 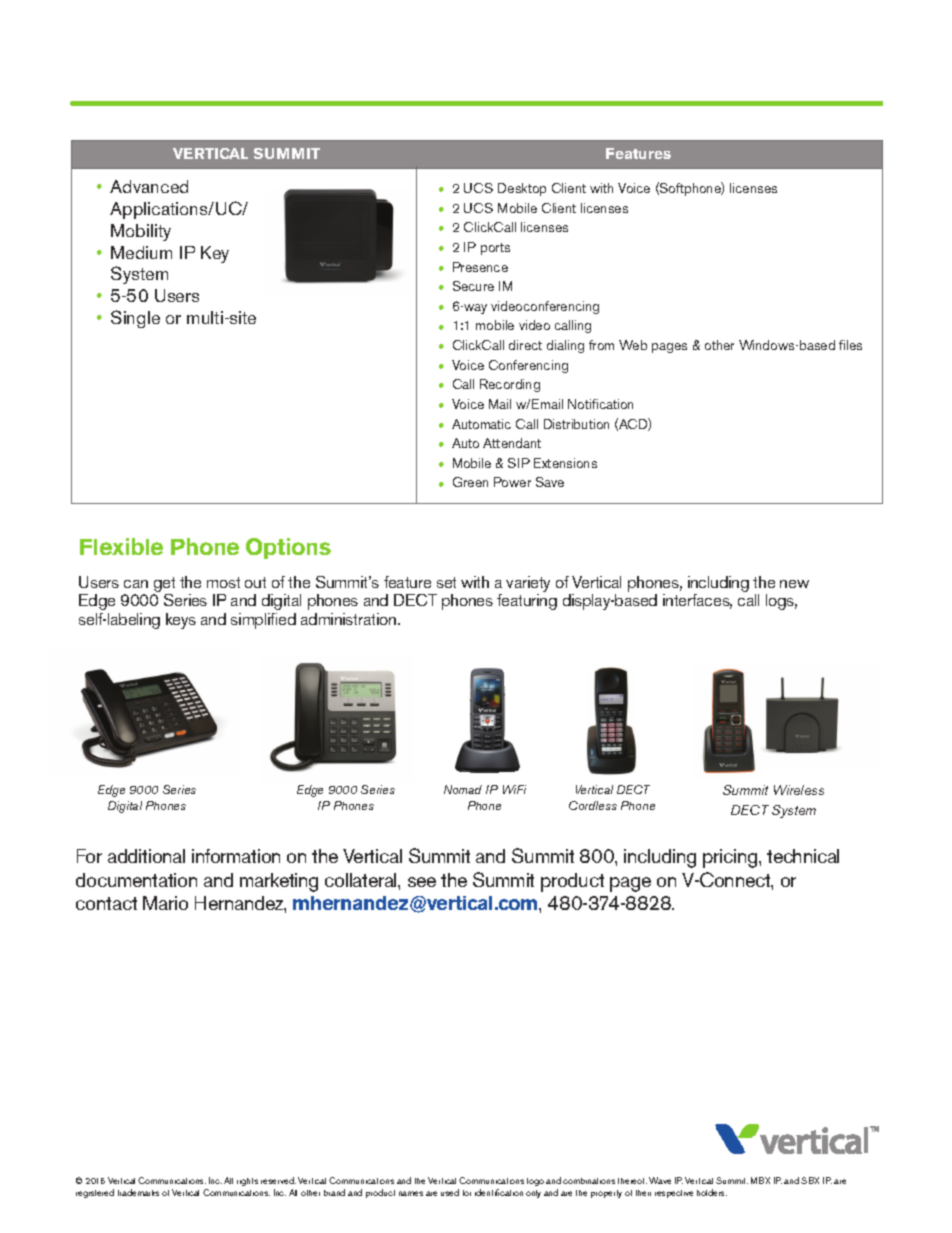 What do you see at coordinates (495, 249) in the document?
I see `ports` at bounding box center [495, 249].
